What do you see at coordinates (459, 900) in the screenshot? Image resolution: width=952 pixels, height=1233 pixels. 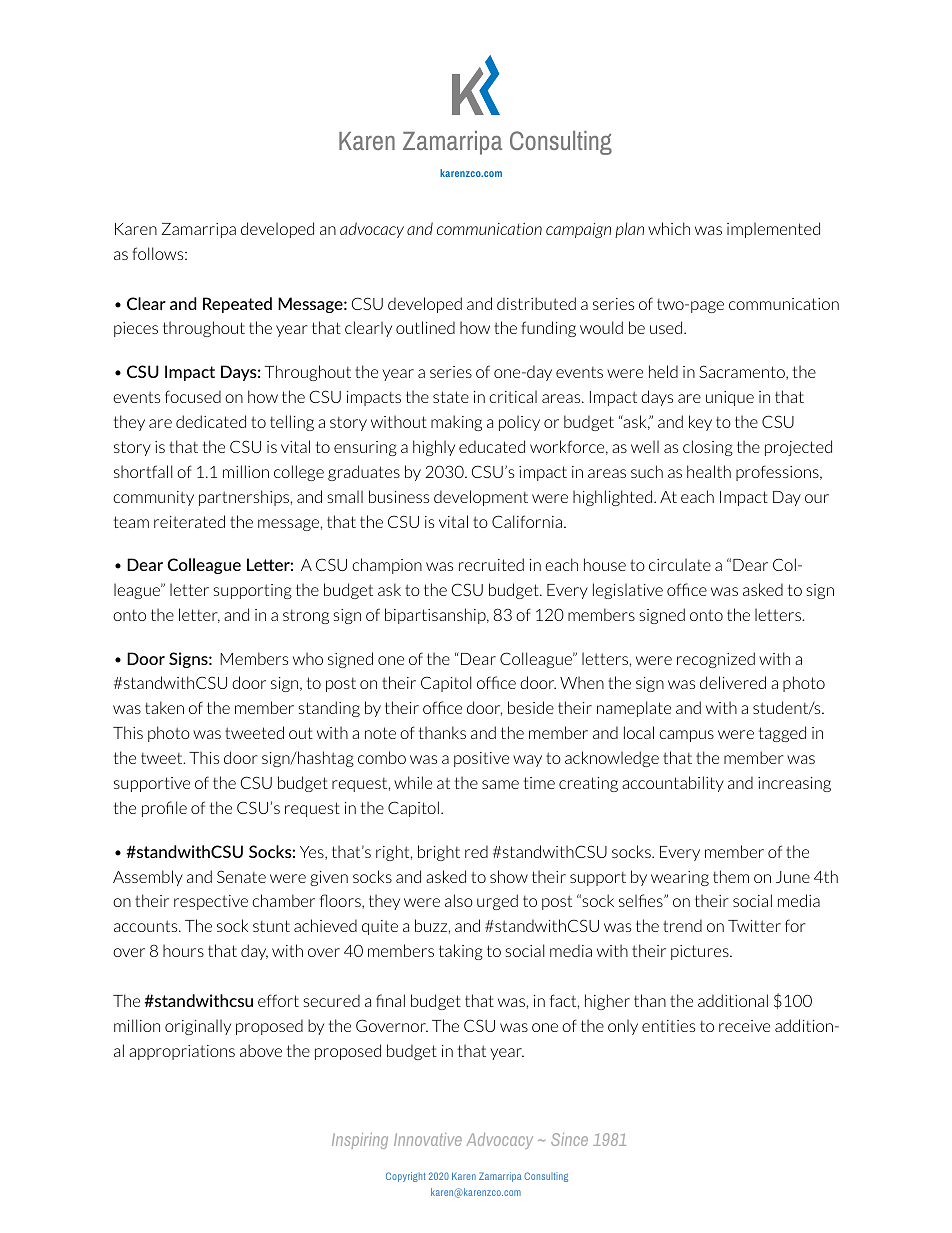 I see `also` at bounding box center [459, 900].
